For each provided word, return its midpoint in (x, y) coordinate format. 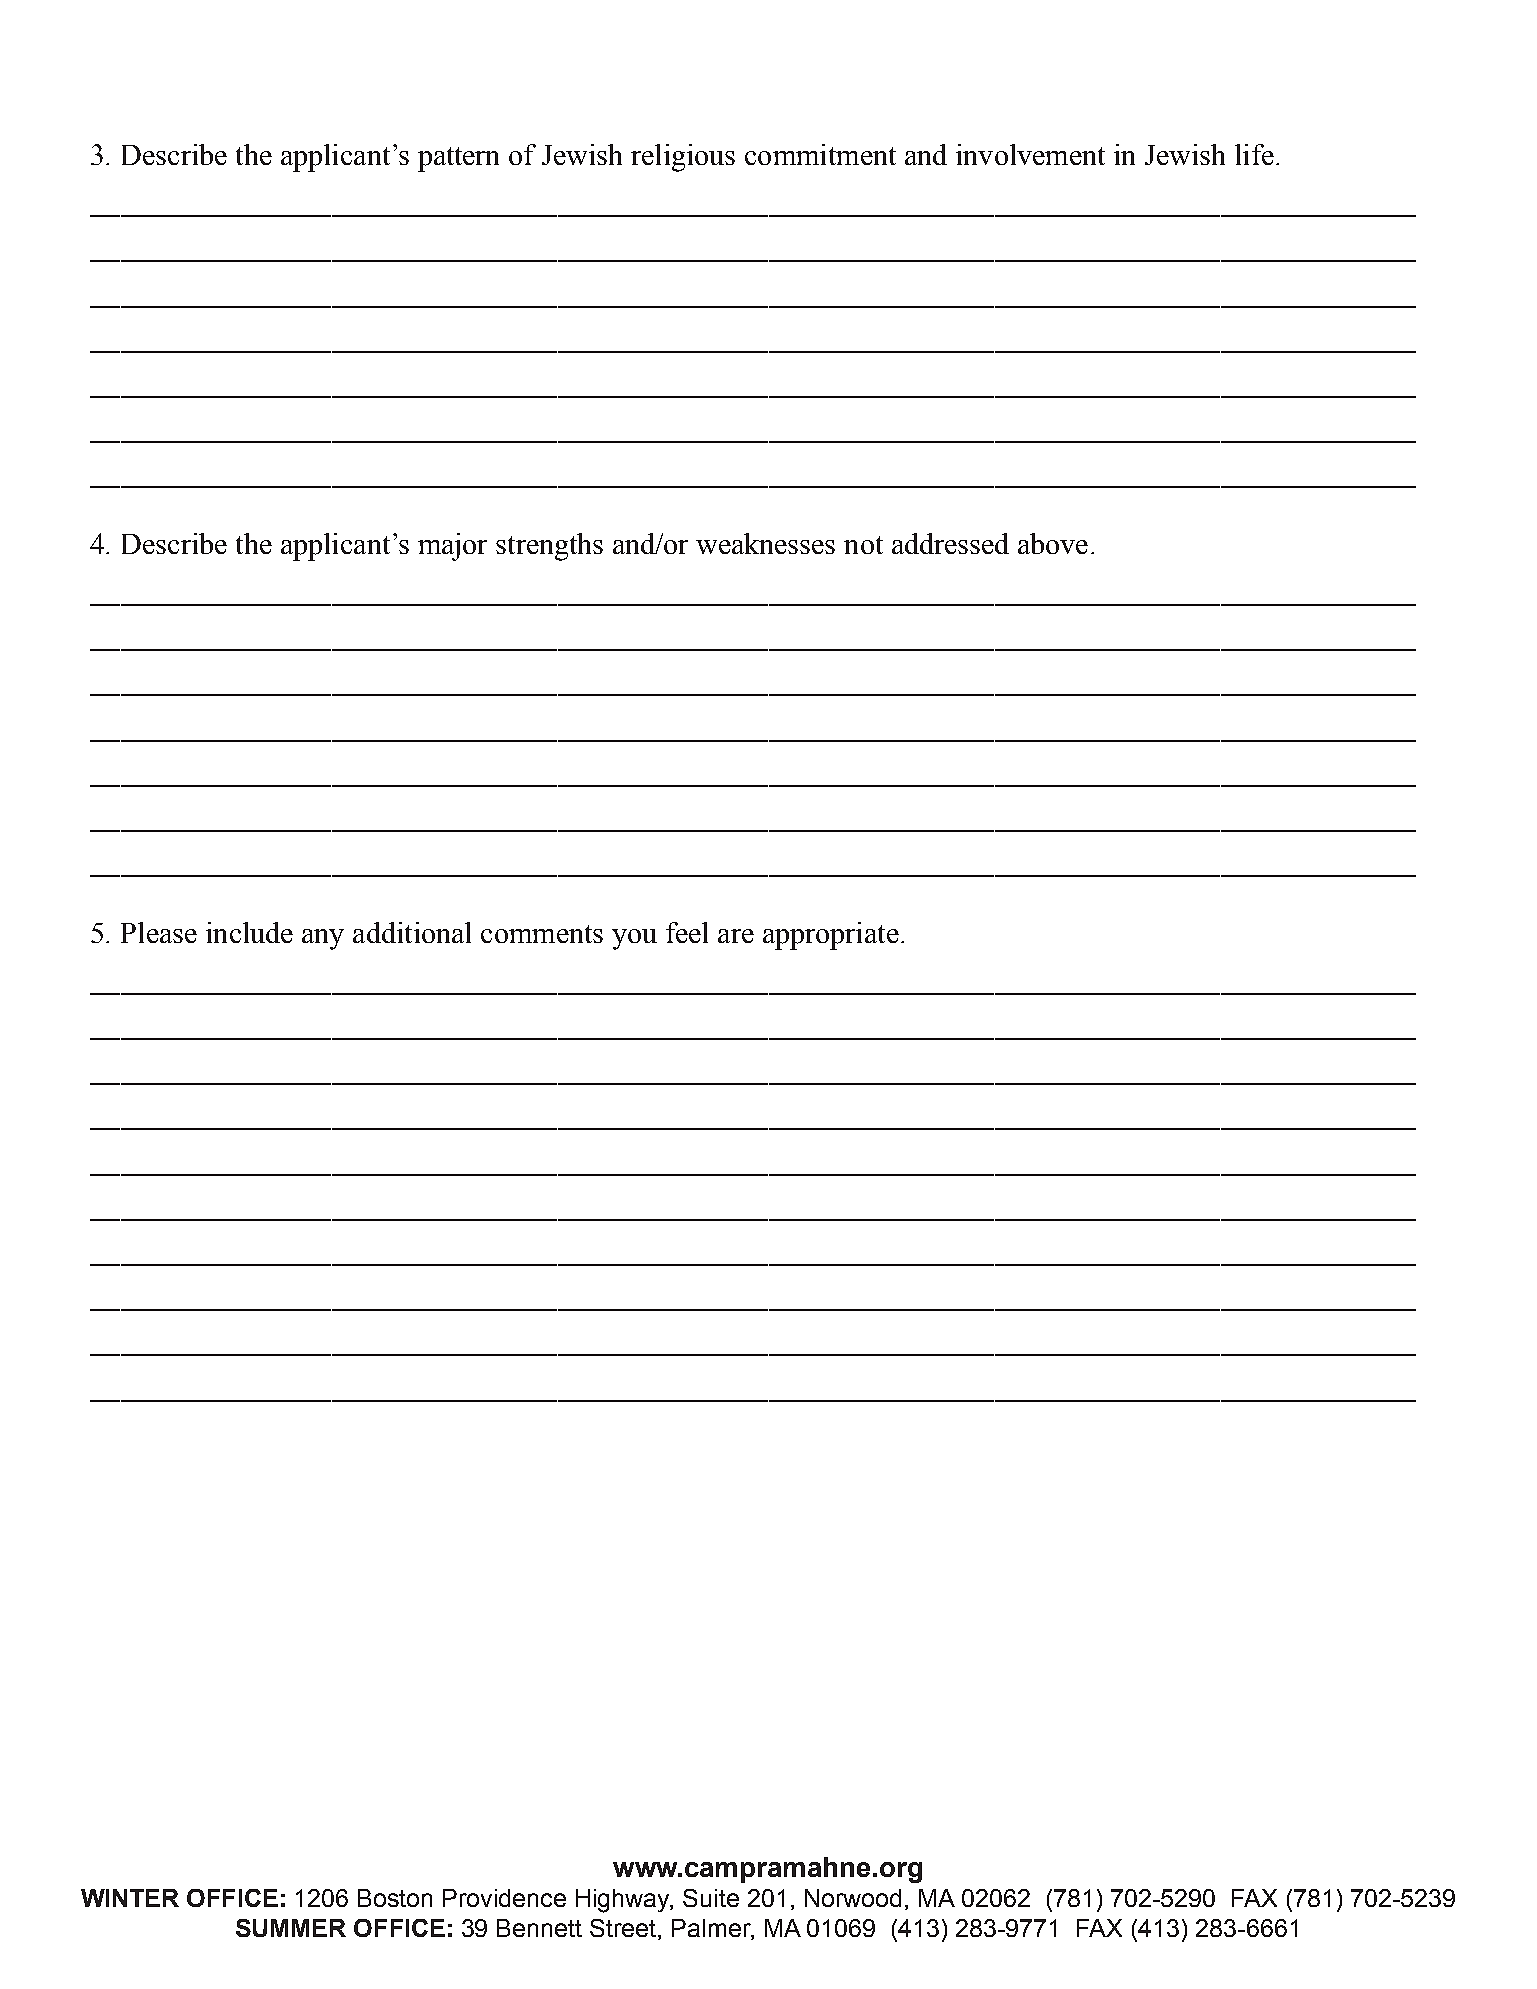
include (249, 932)
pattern (458, 159)
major (452, 547)
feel (687, 932)
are (736, 936)
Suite (711, 1898)
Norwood (853, 1898)
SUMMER (291, 1928)
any (323, 939)
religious (683, 158)
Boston (395, 1898)
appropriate (831, 936)
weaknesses (765, 543)
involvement (1030, 154)
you (634, 939)
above (1053, 543)
